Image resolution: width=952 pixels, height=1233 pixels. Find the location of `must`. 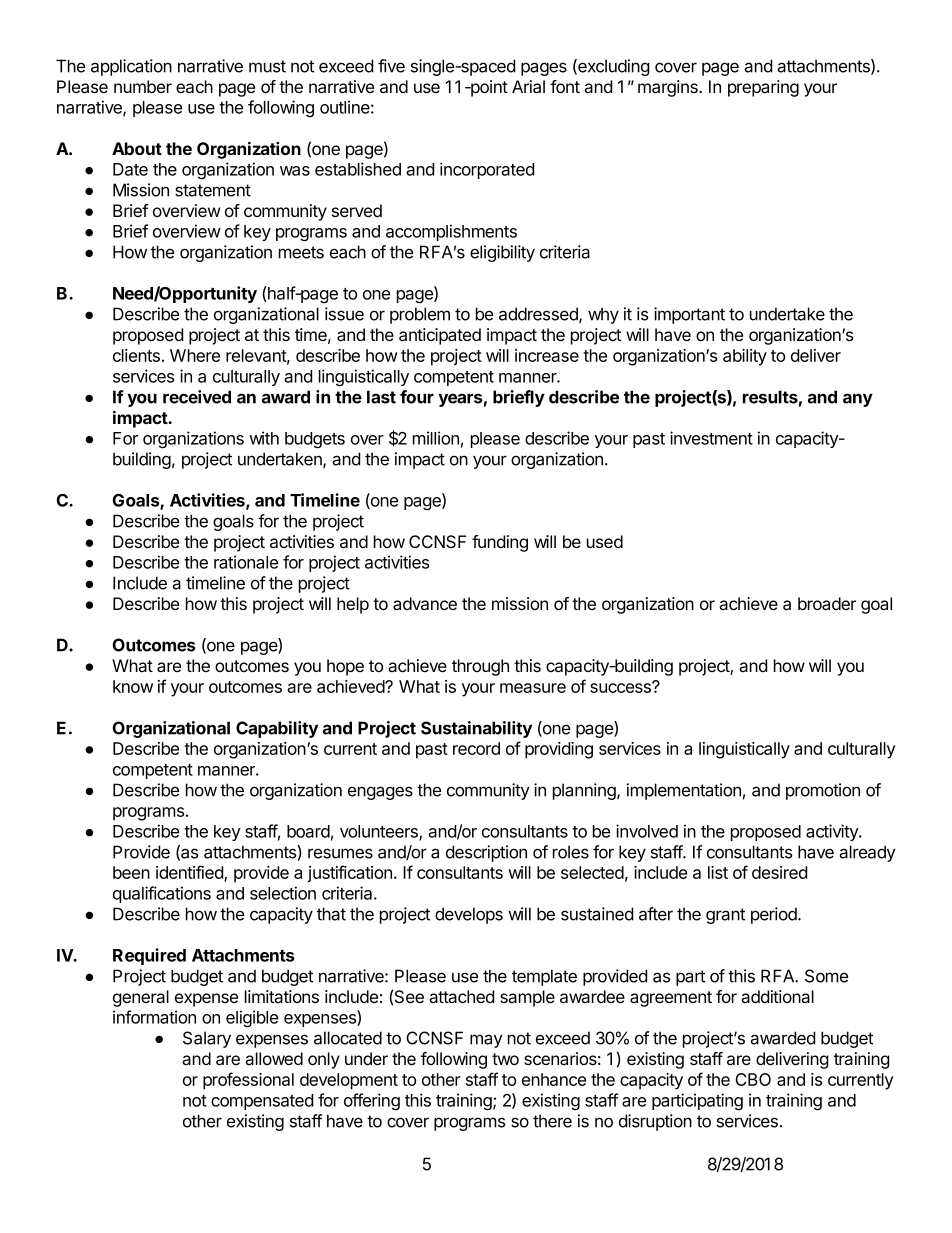

must is located at coordinates (267, 66).
